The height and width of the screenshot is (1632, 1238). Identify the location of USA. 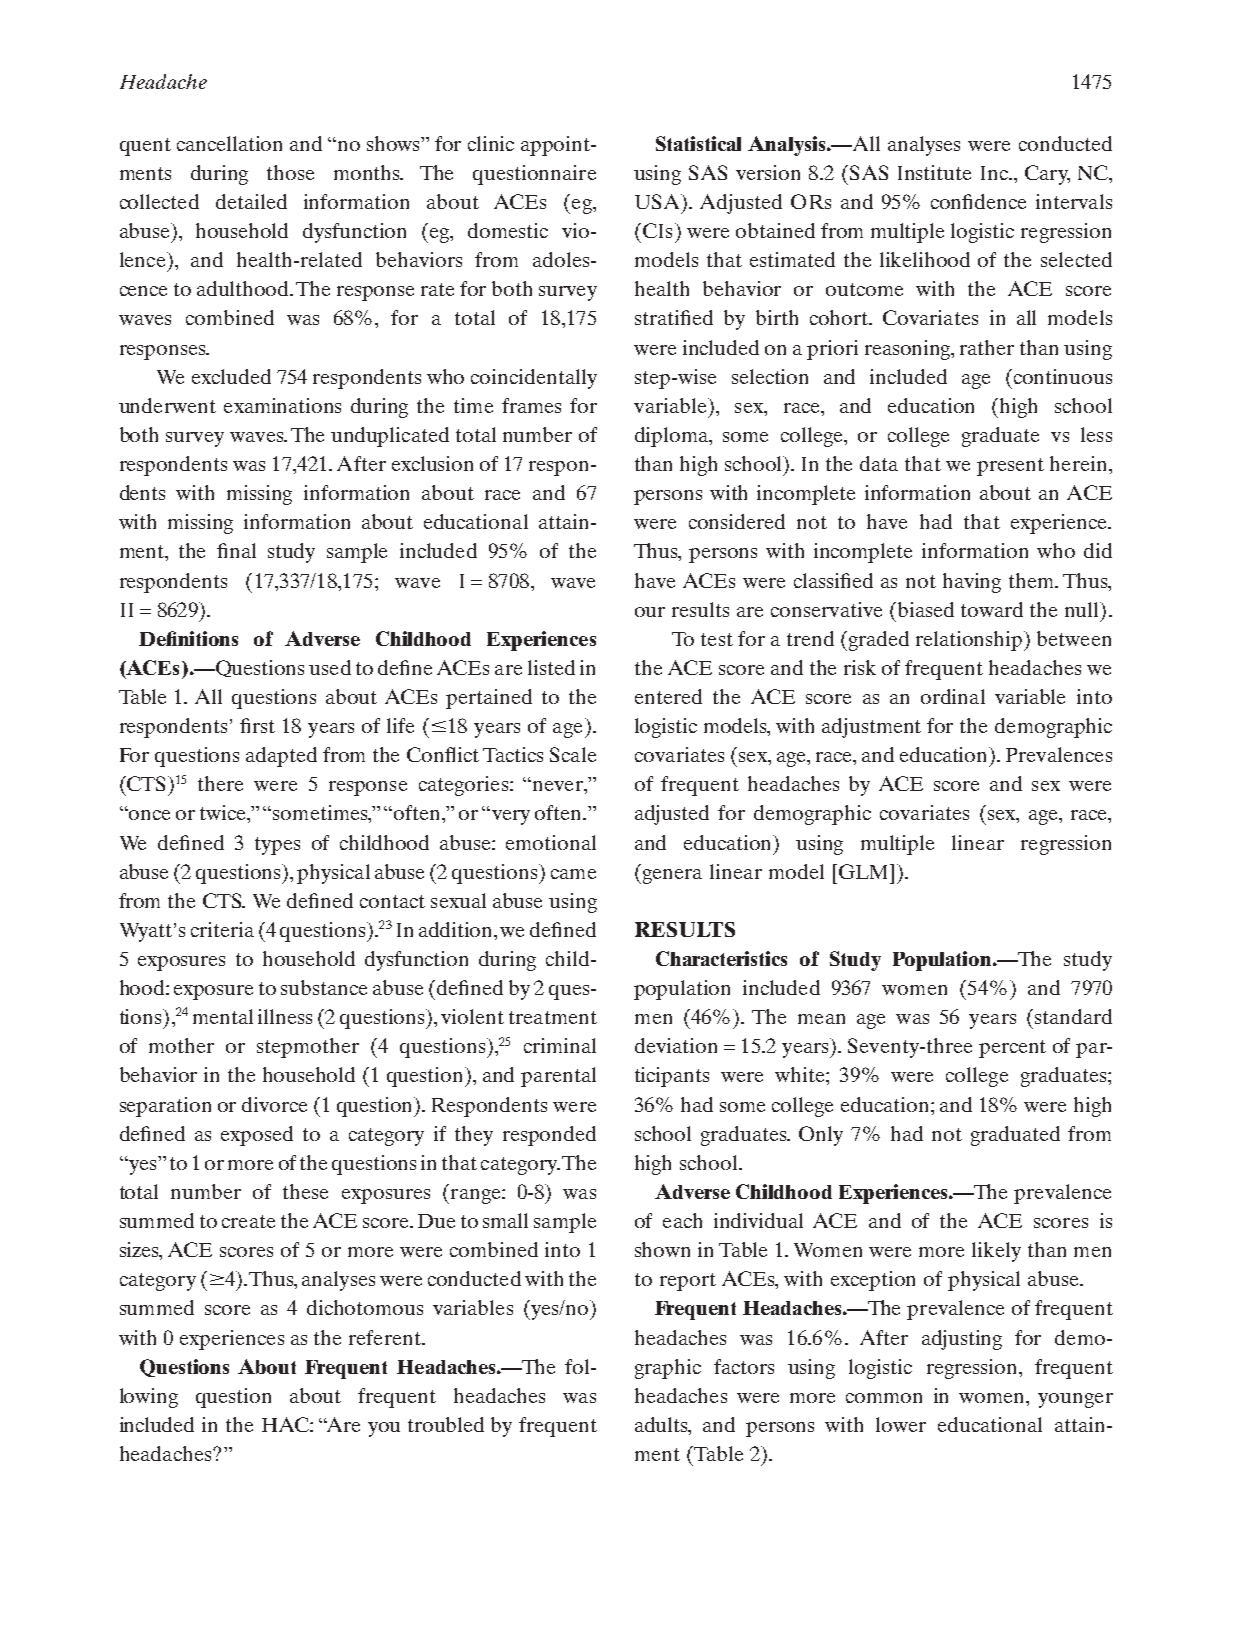
(658, 201).
